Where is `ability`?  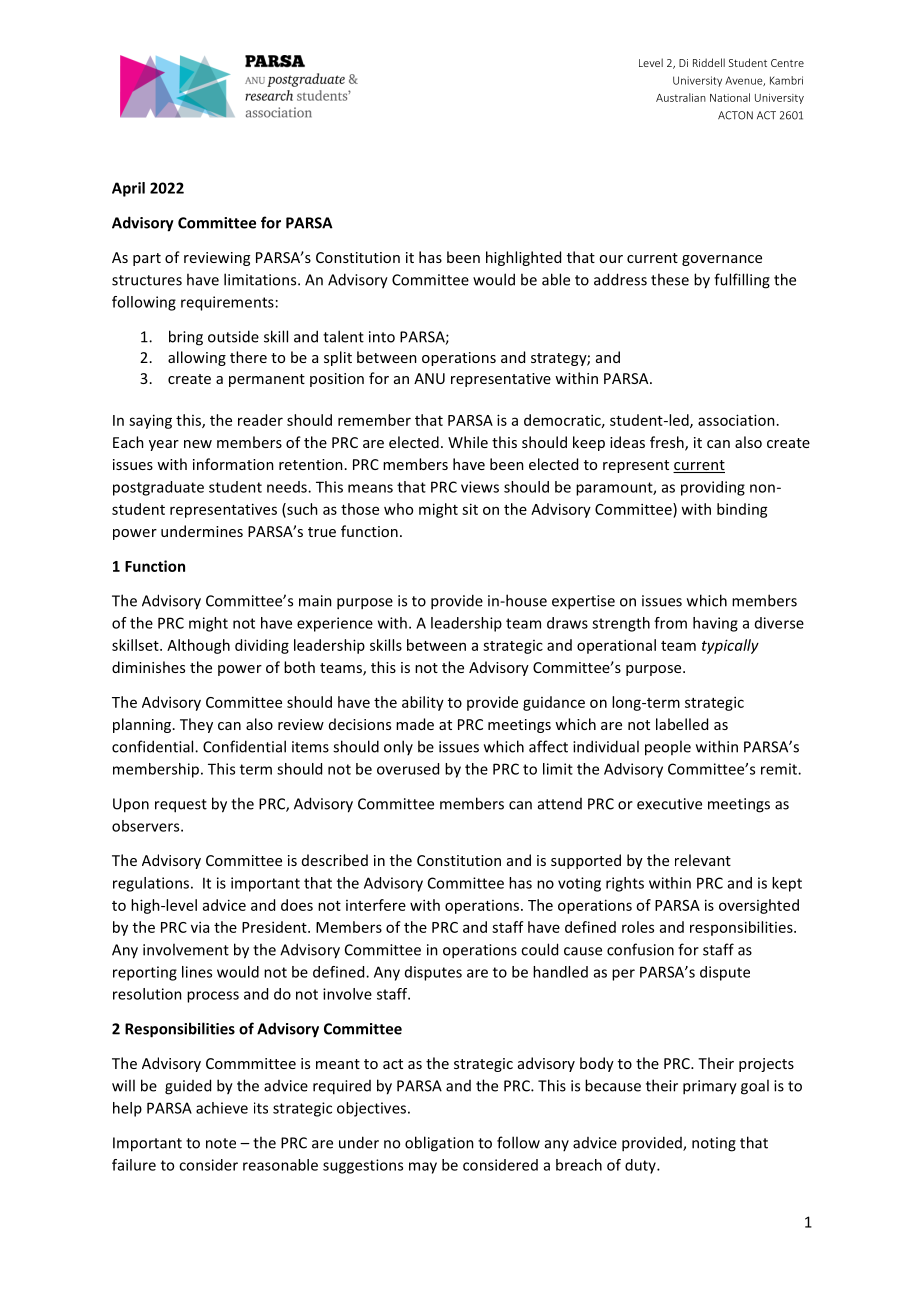
ability is located at coordinates (423, 703).
